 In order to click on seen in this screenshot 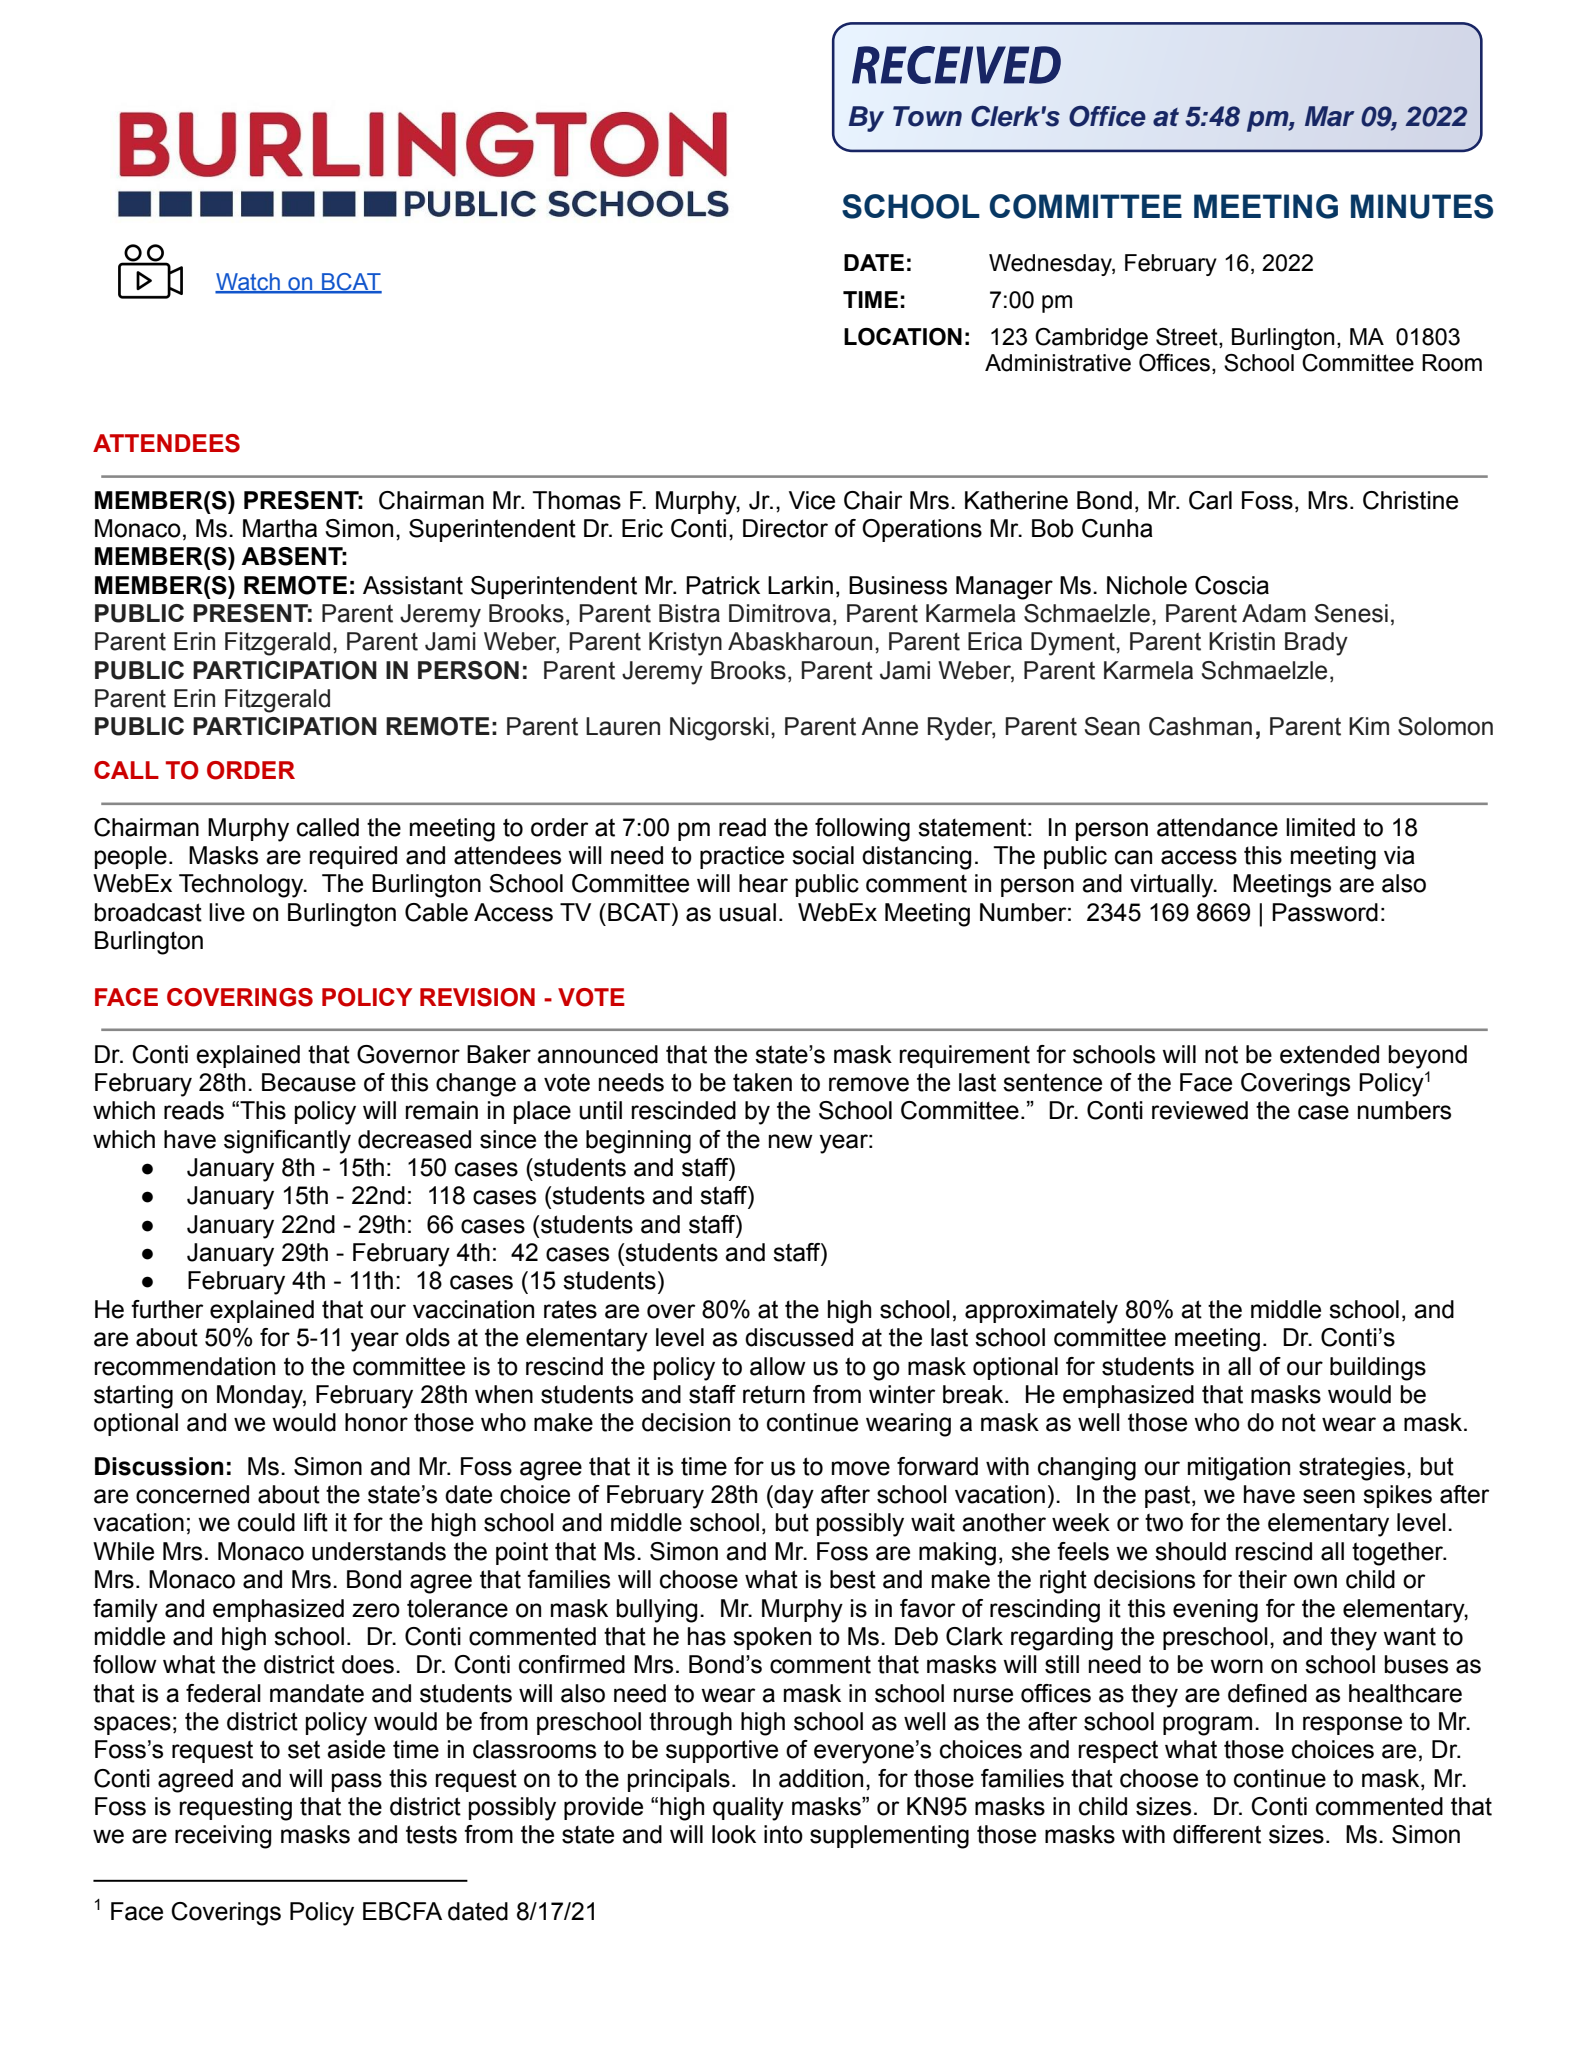, I will do `click(1329, 1496)`.
